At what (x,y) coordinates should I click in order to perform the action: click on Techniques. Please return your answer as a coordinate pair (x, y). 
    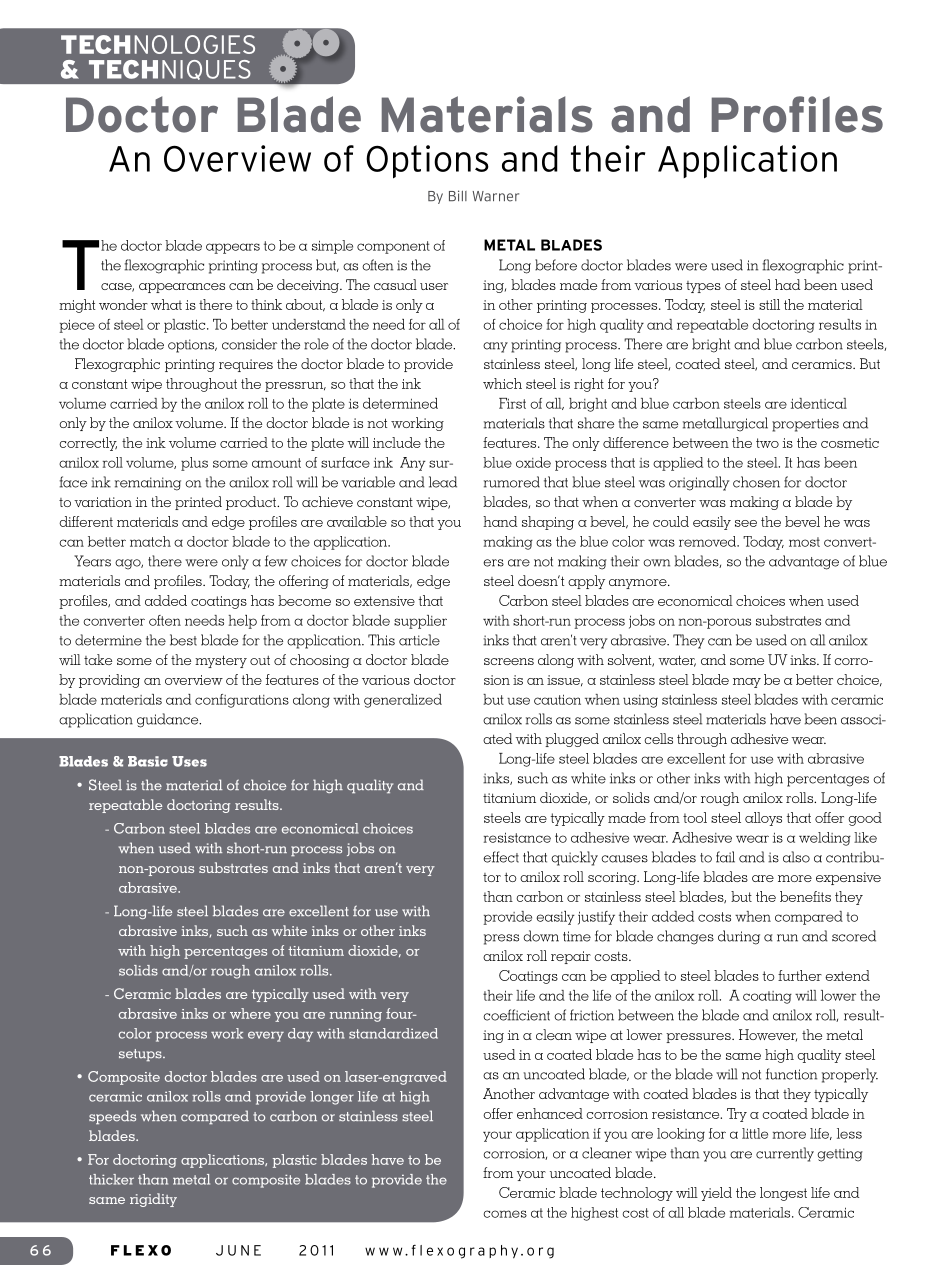
    Looking at the image, I should click on (170, 70).
